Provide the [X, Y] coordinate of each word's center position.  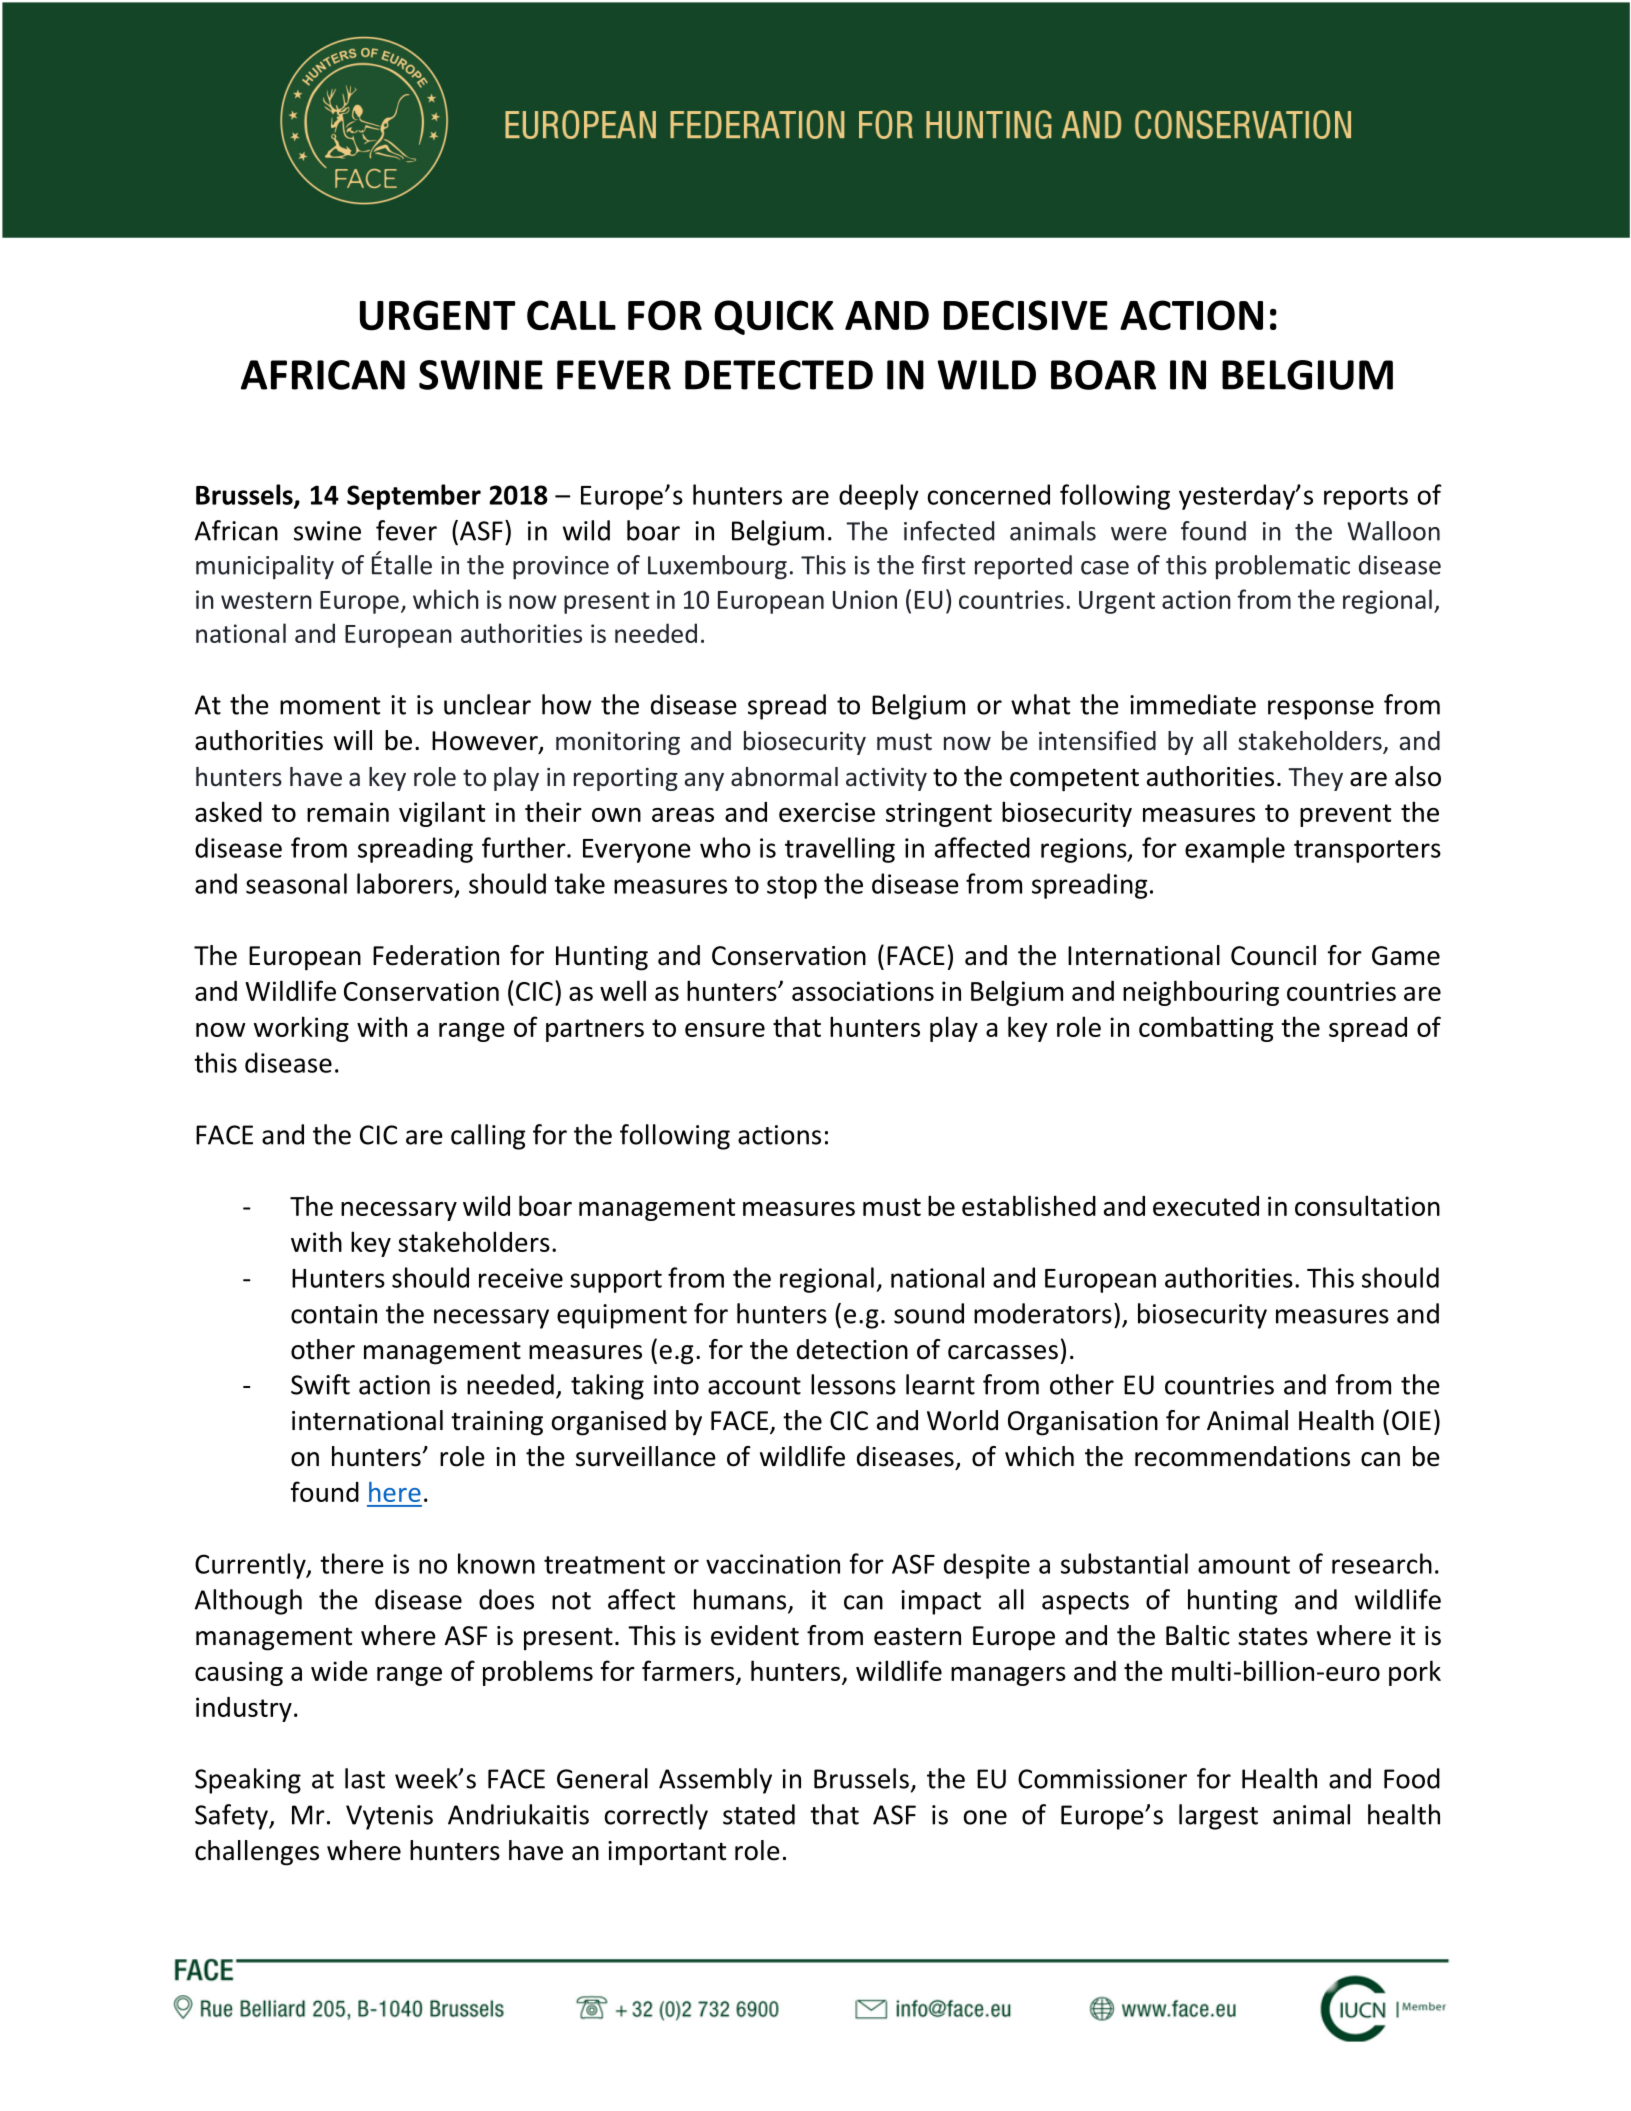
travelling [840, 850]
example [1235, 850]
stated [759, 1814]
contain [334, 1314]
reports [1366, 498]
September [414, 497]
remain [348, 812]
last [365, 1778]
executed [1206, 1206]
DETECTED [779, 375]
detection [852, 1349]
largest [1218, 1817]
